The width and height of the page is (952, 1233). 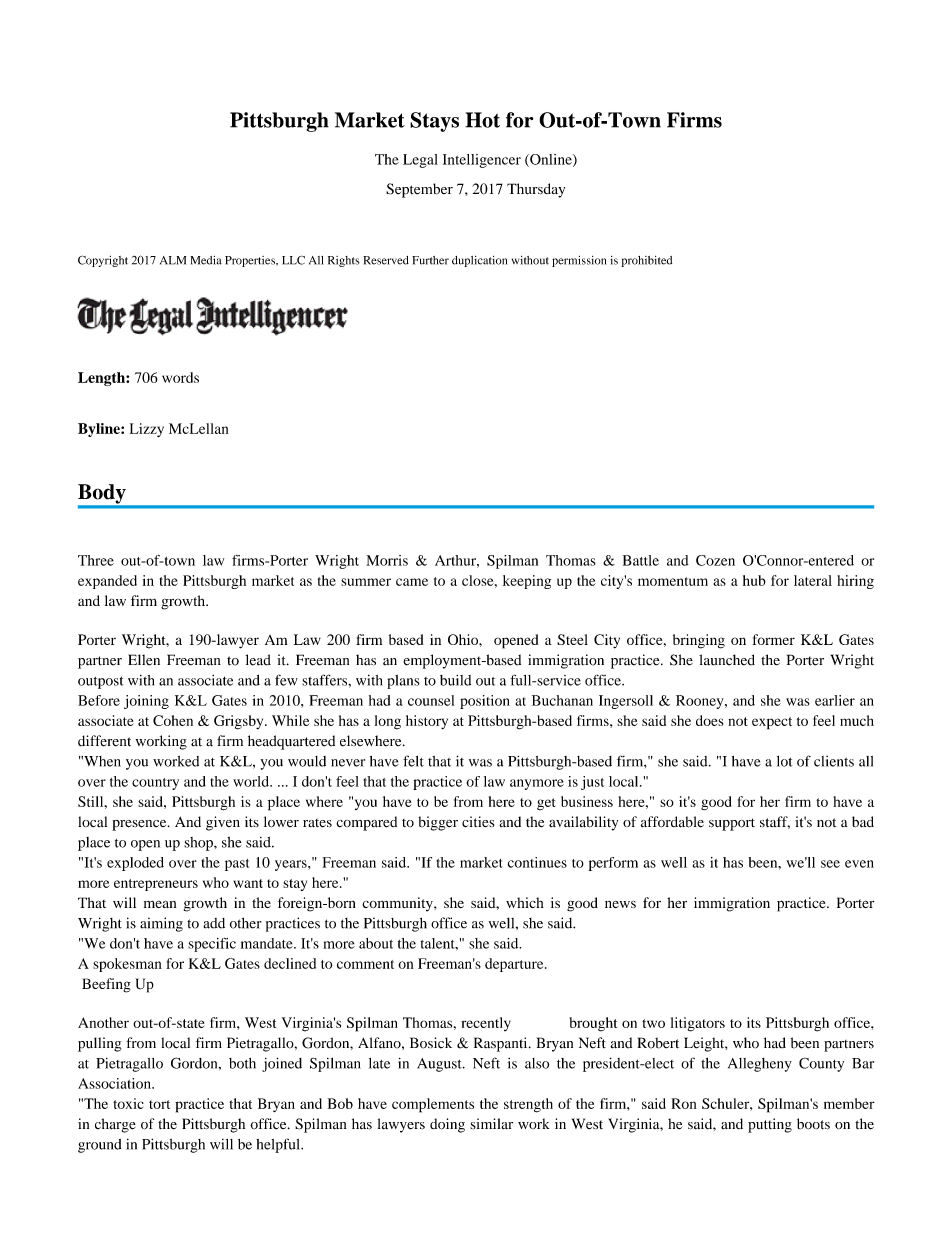 What do you see at coordinates (144, 660) in the page?
I see `Ellen` at bounding box center [144, 660].
